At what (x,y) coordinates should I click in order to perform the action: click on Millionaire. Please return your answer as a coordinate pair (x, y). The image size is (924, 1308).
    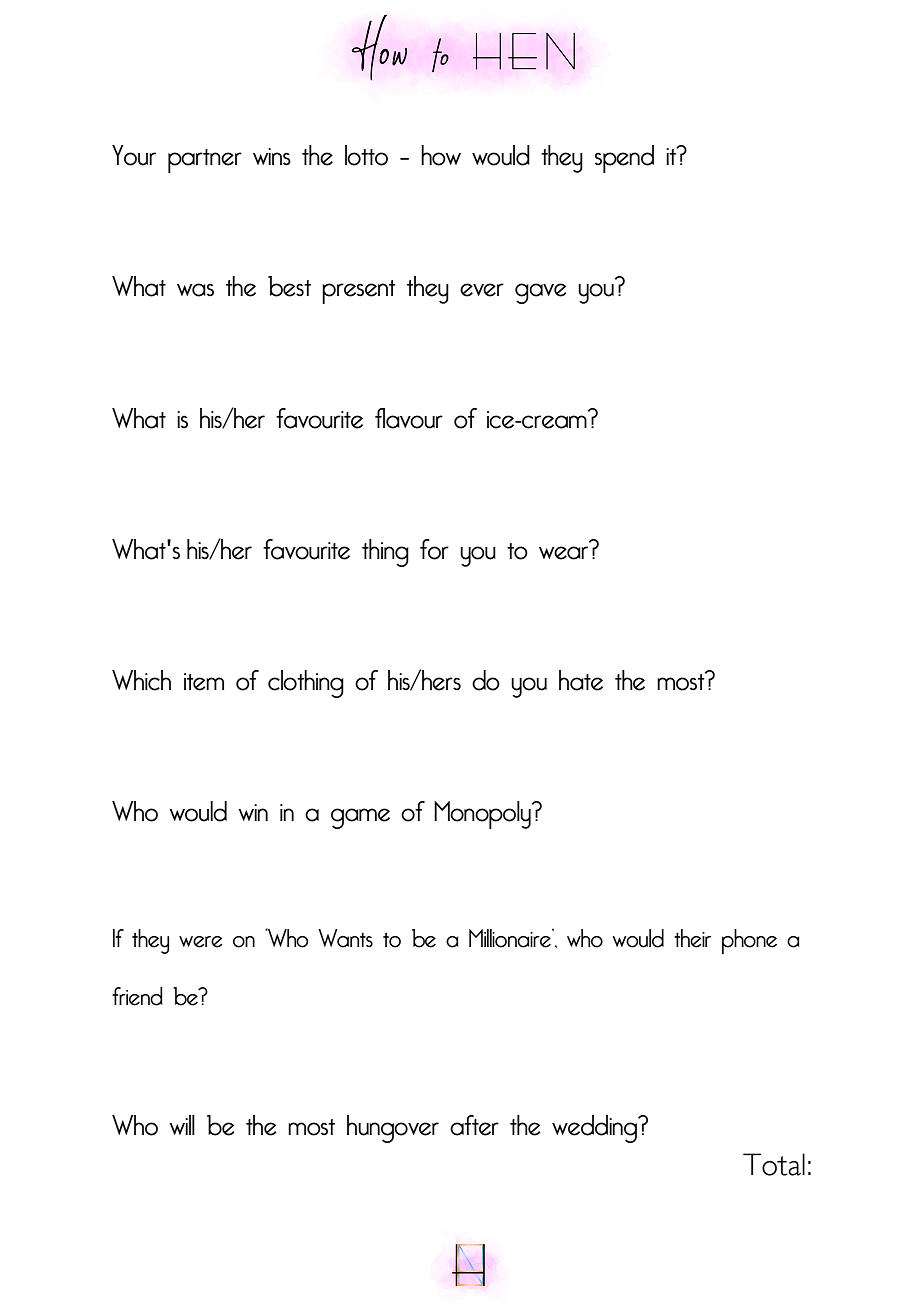
    Looking at the image, I should click on (511, 938).
